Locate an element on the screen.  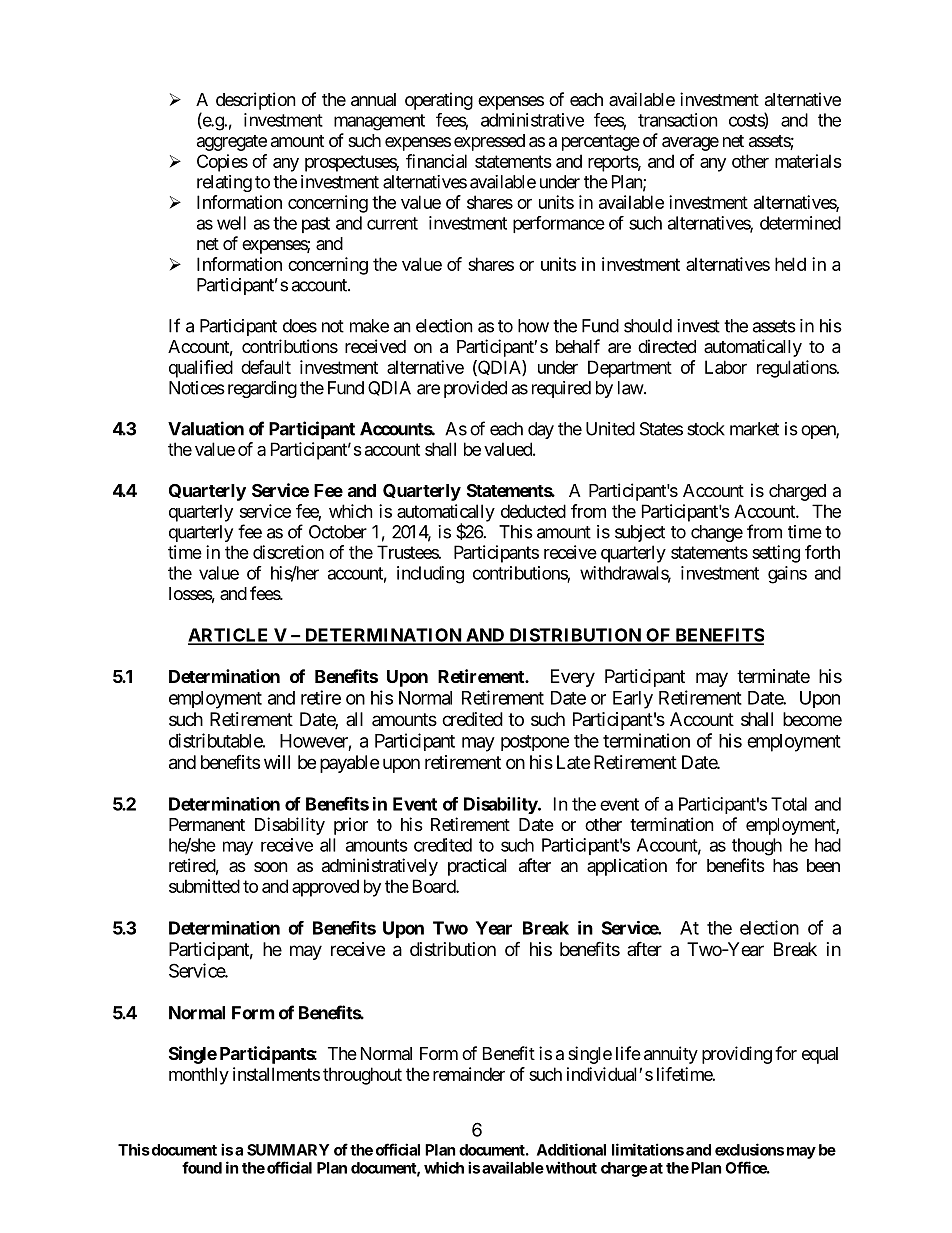
Additional is located at coordinates (571, 1149).
